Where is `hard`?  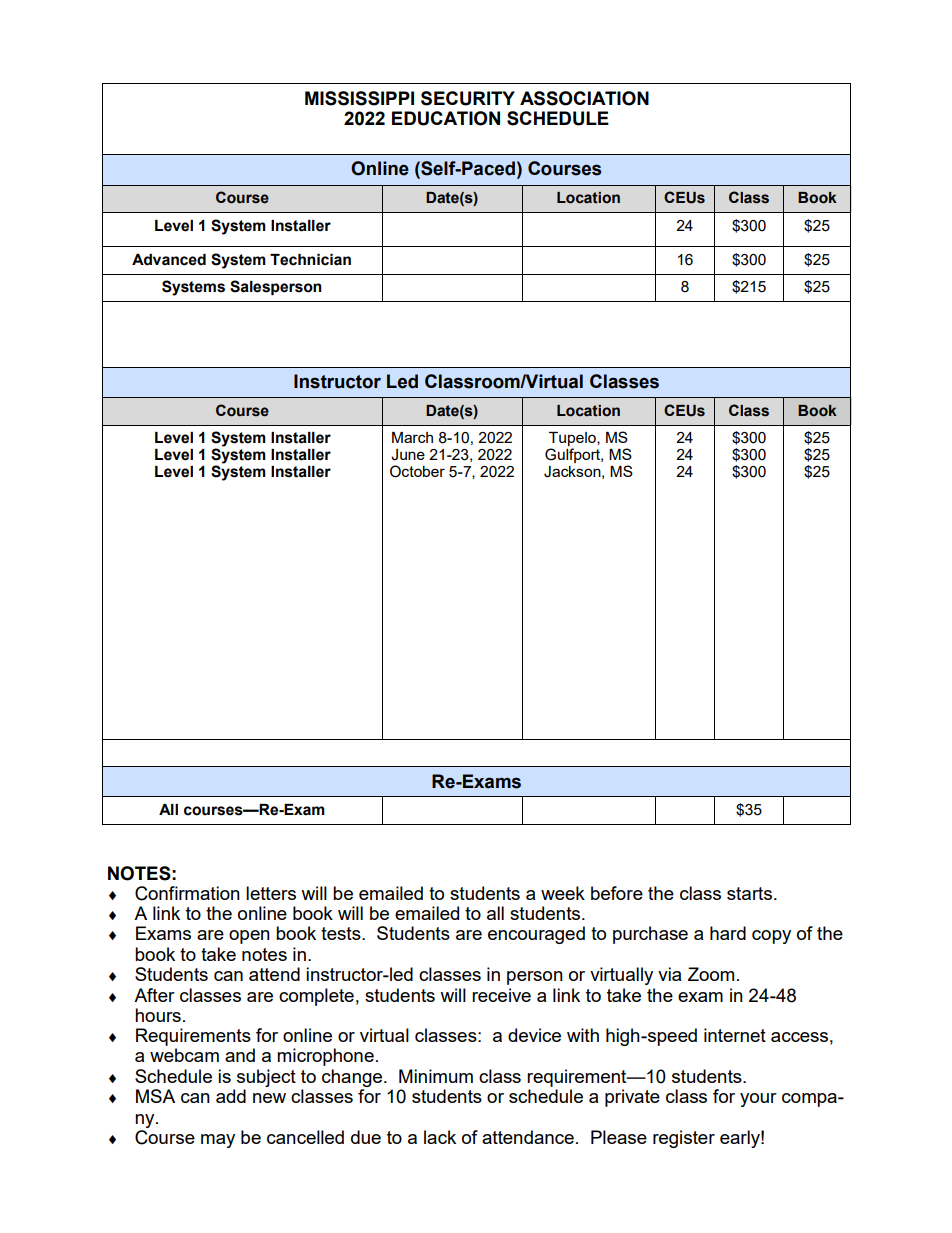 hard is located at coordinates (728, 933).
